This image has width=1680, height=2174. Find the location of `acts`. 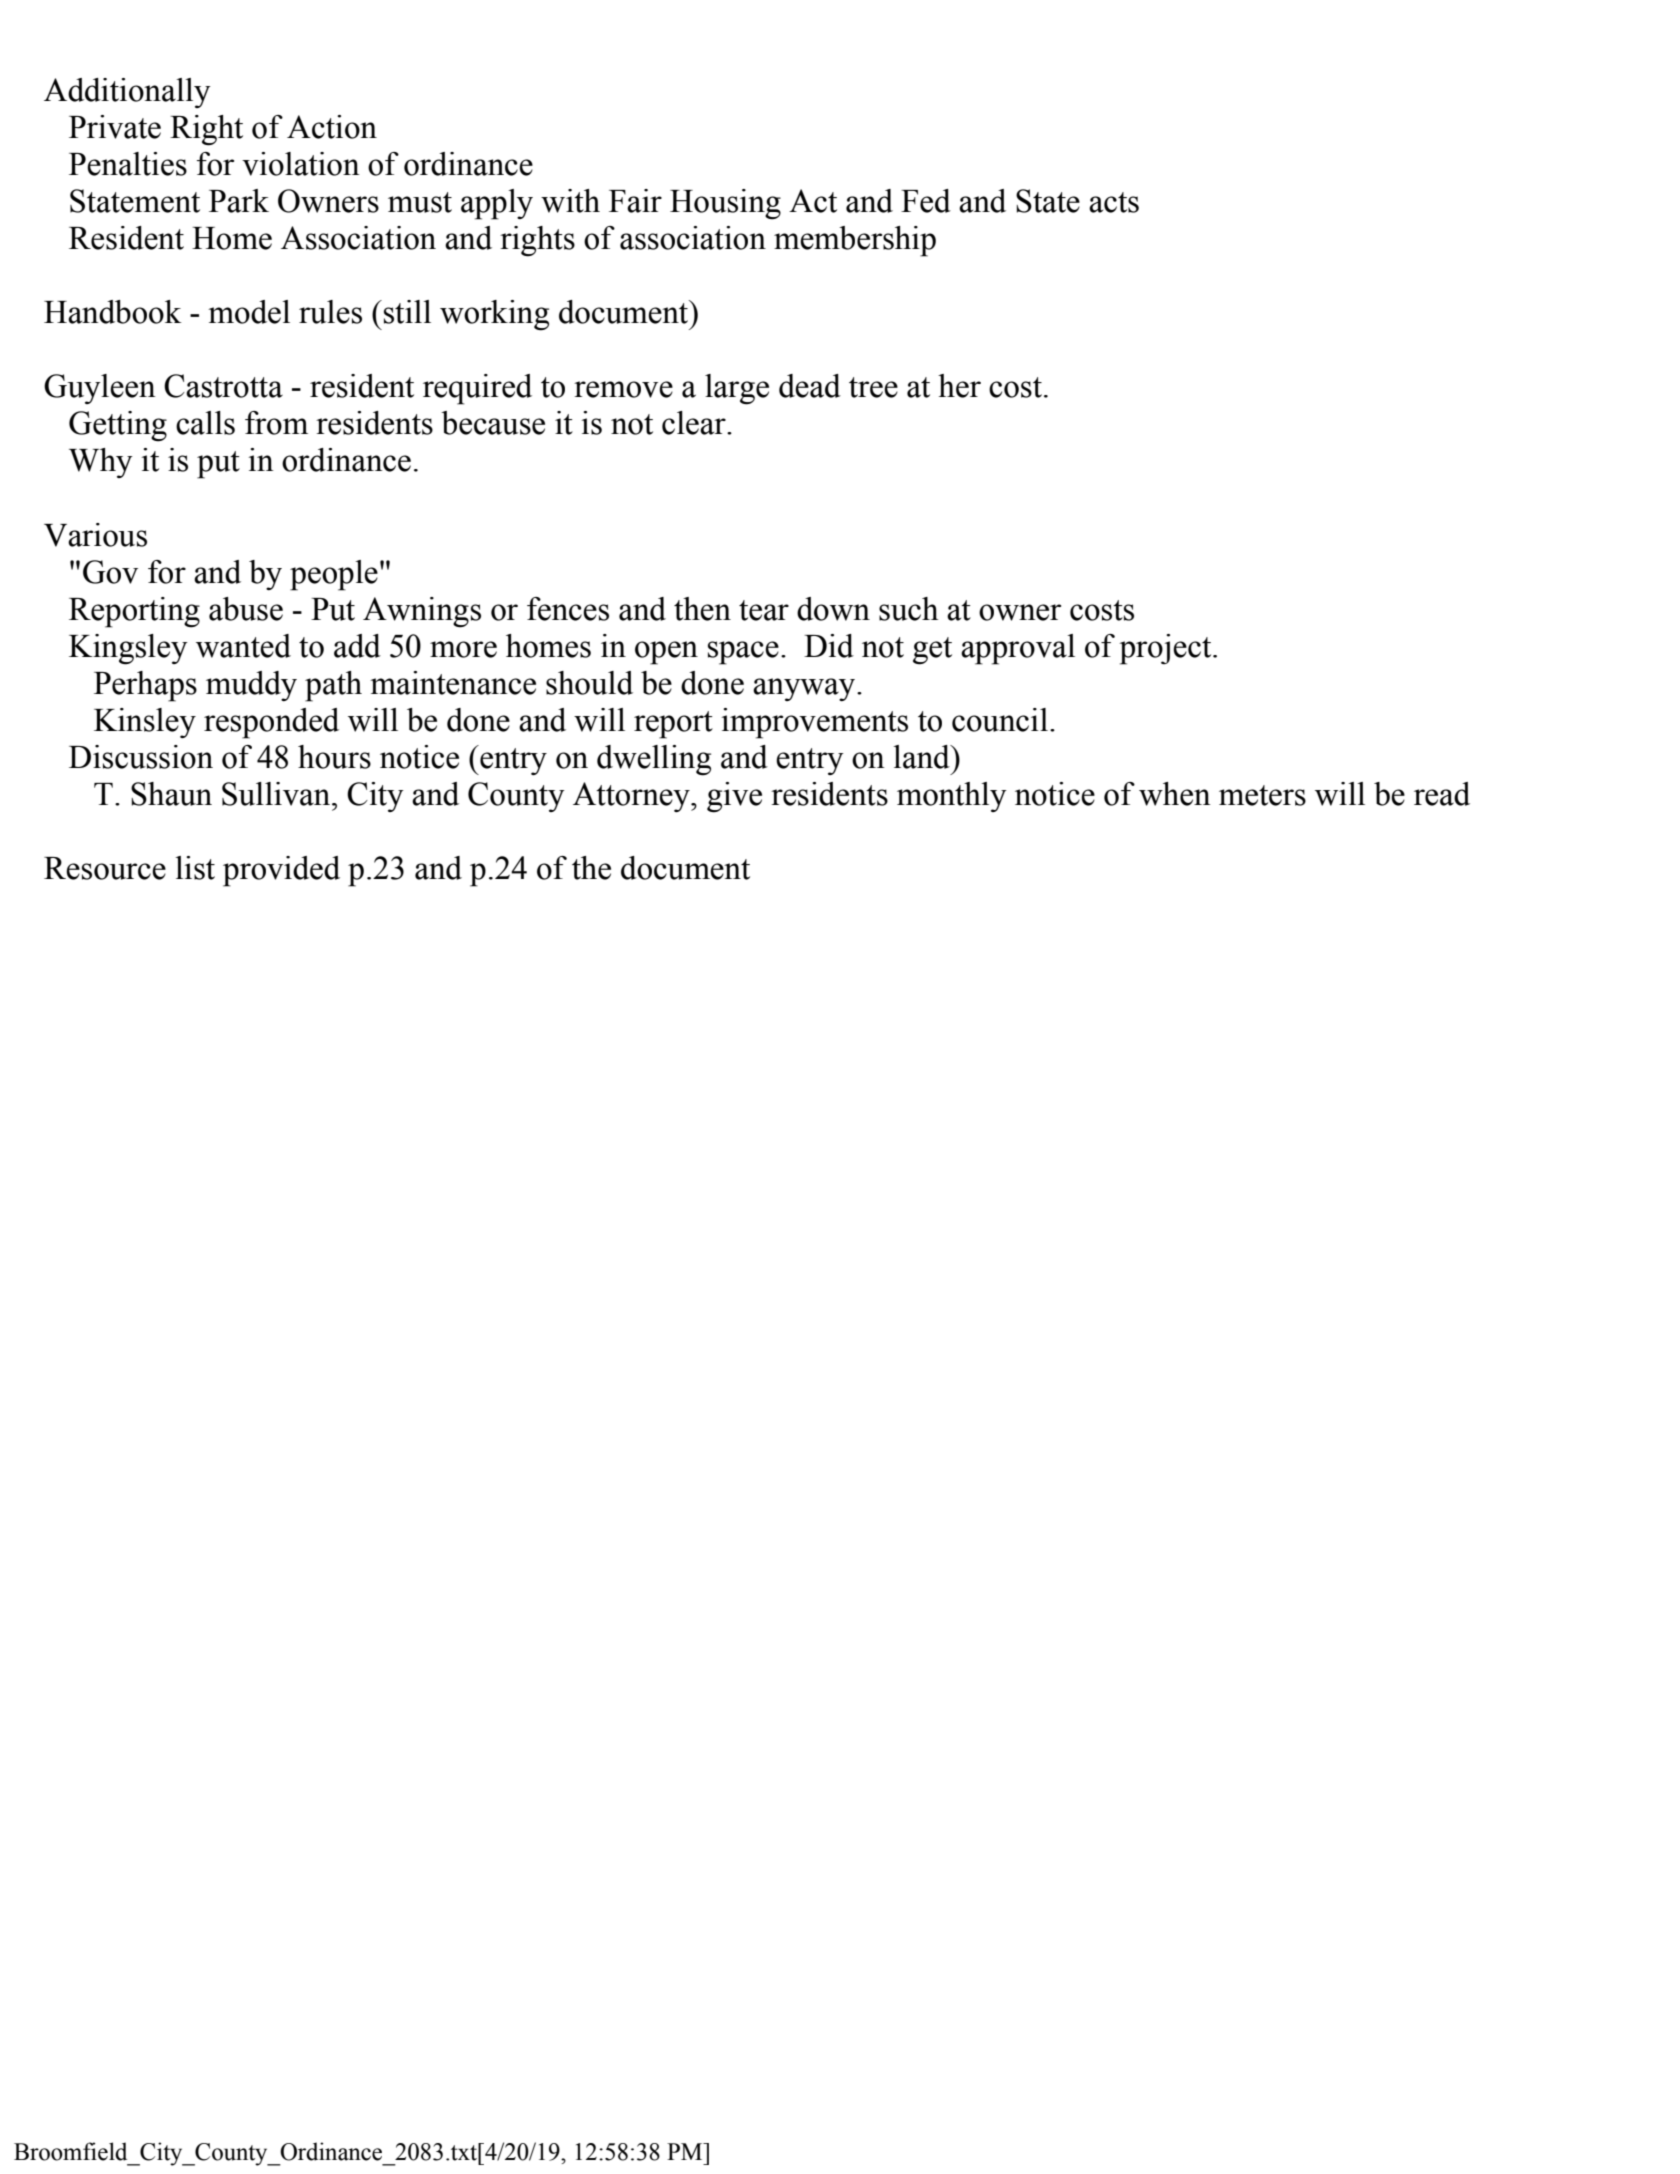

acts is located at coordinates (1114, 202).
